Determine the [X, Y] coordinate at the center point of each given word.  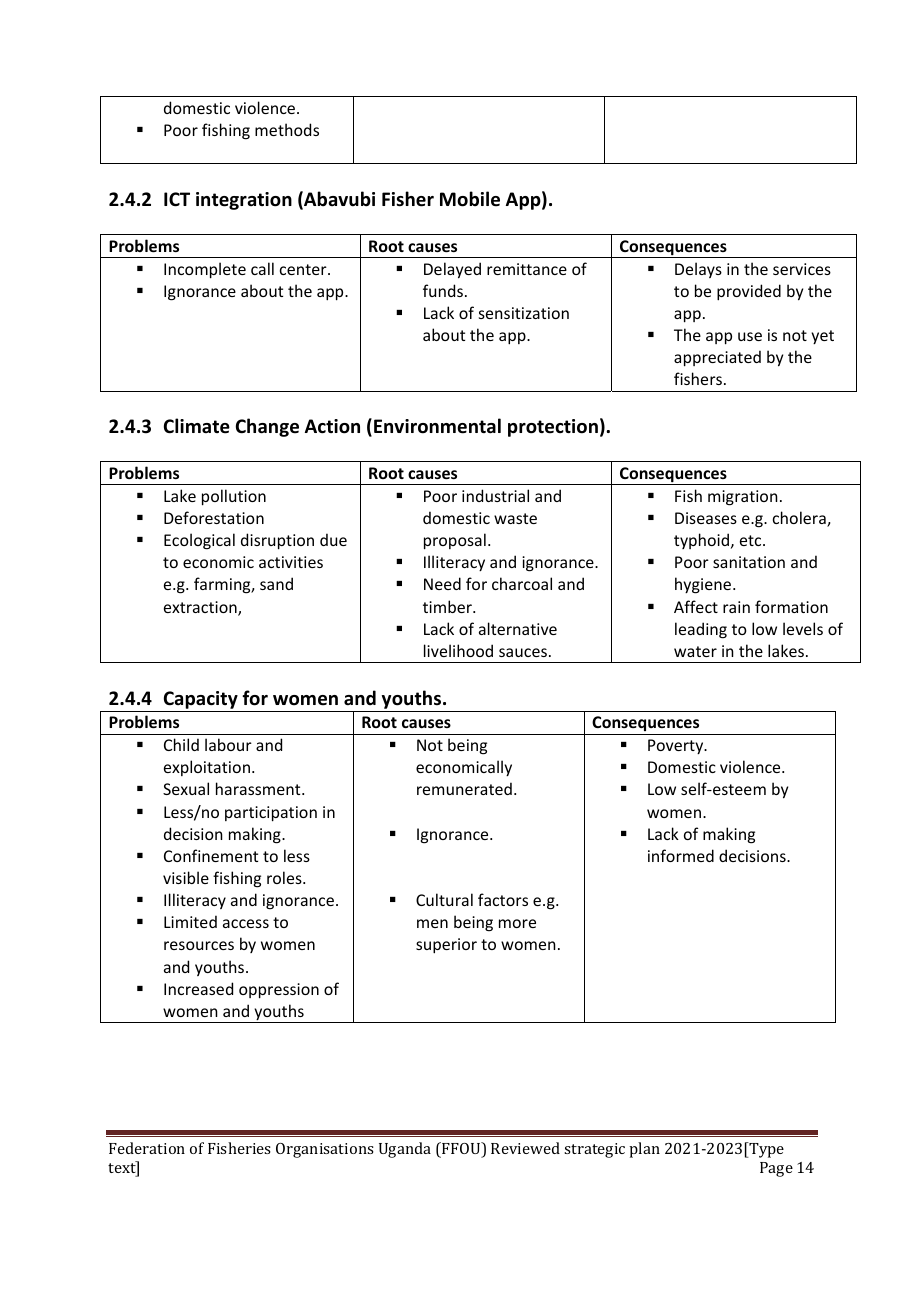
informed [681, 855]
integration [244, 201]
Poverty [677, 746]
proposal [455, 541]
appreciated [717, 358]
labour [228, 744]
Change [267, 427]
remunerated [464, 788]
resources [199, 945]
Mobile [470, 199]
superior [446, 946]
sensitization [524, 313]
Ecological [199, 541]
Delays [698, 270]
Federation [147, 1148]
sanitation [749, 562]
